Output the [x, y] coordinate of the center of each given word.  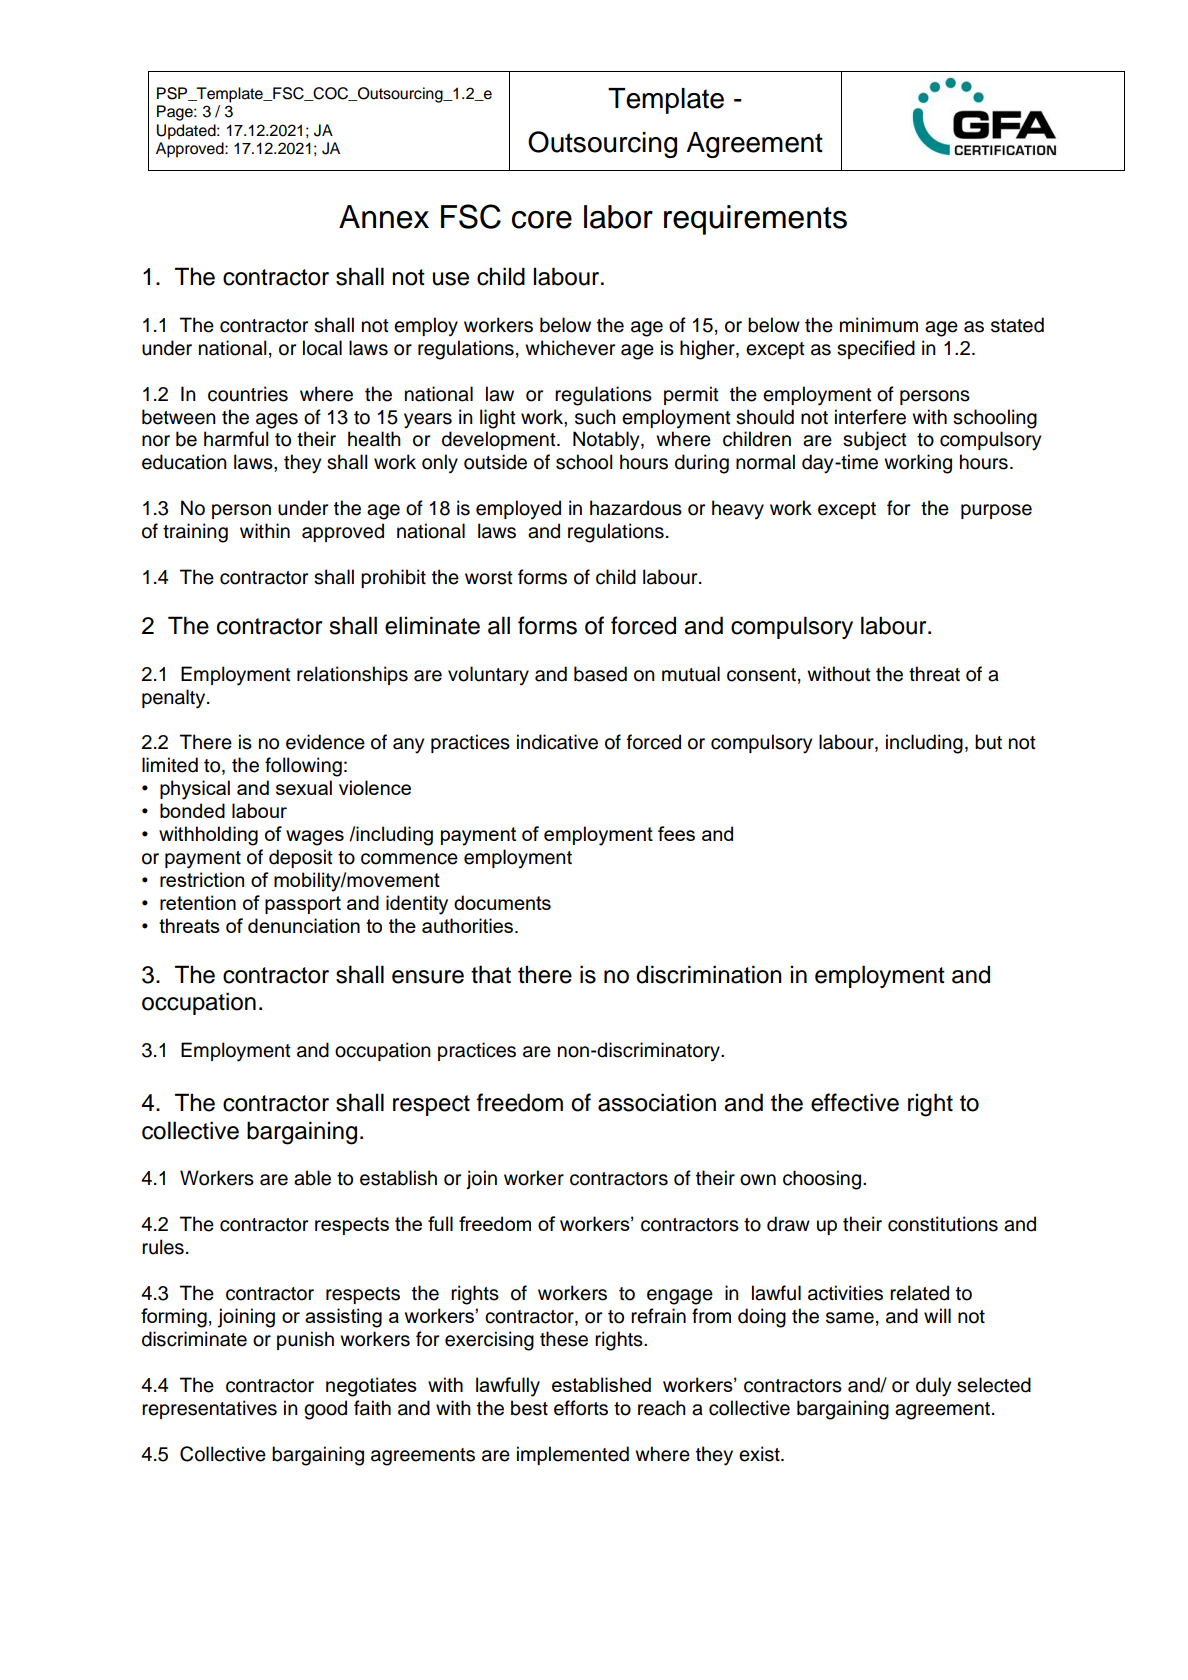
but [988, 742]
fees [676, 833]
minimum [879, 325]
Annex [384, 217]
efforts [581, 1408]
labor [618, 217]
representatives [209, 1409]
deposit [301, 858]
